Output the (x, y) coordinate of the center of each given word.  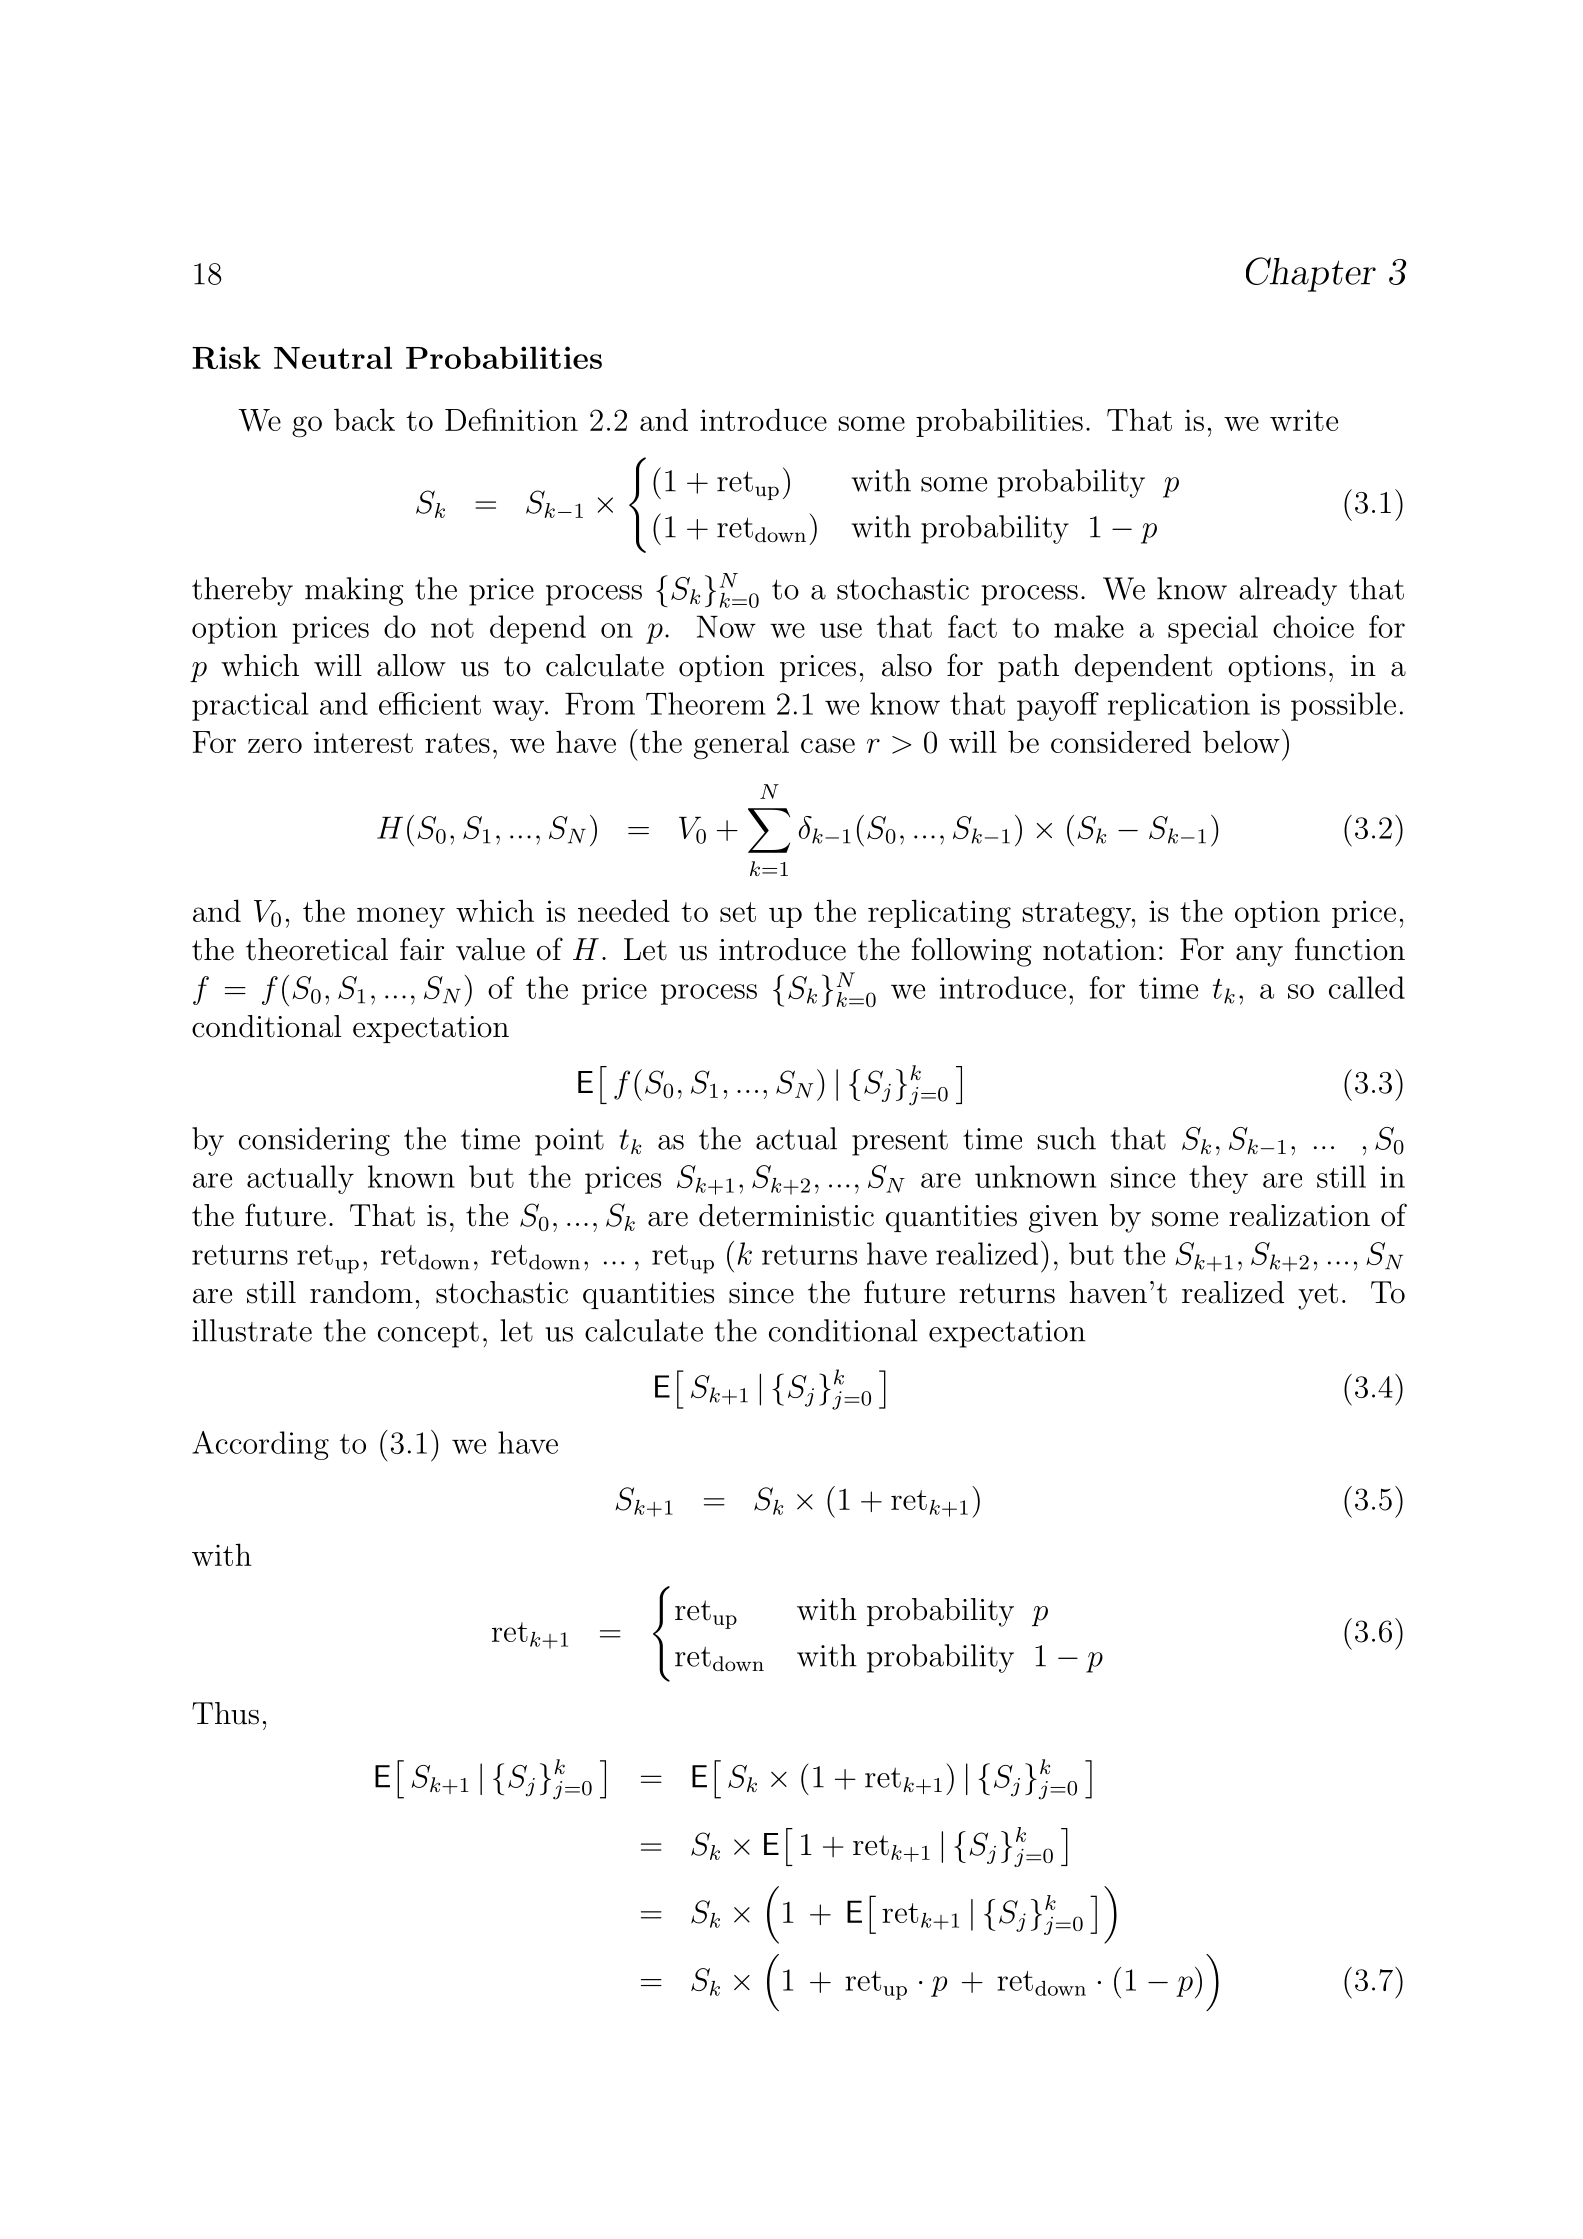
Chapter (1311, 274)
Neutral (333, 357)
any (1259, 956)
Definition (511, 419)
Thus (225, 1713)
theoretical (317, 949)
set (738, 912)
